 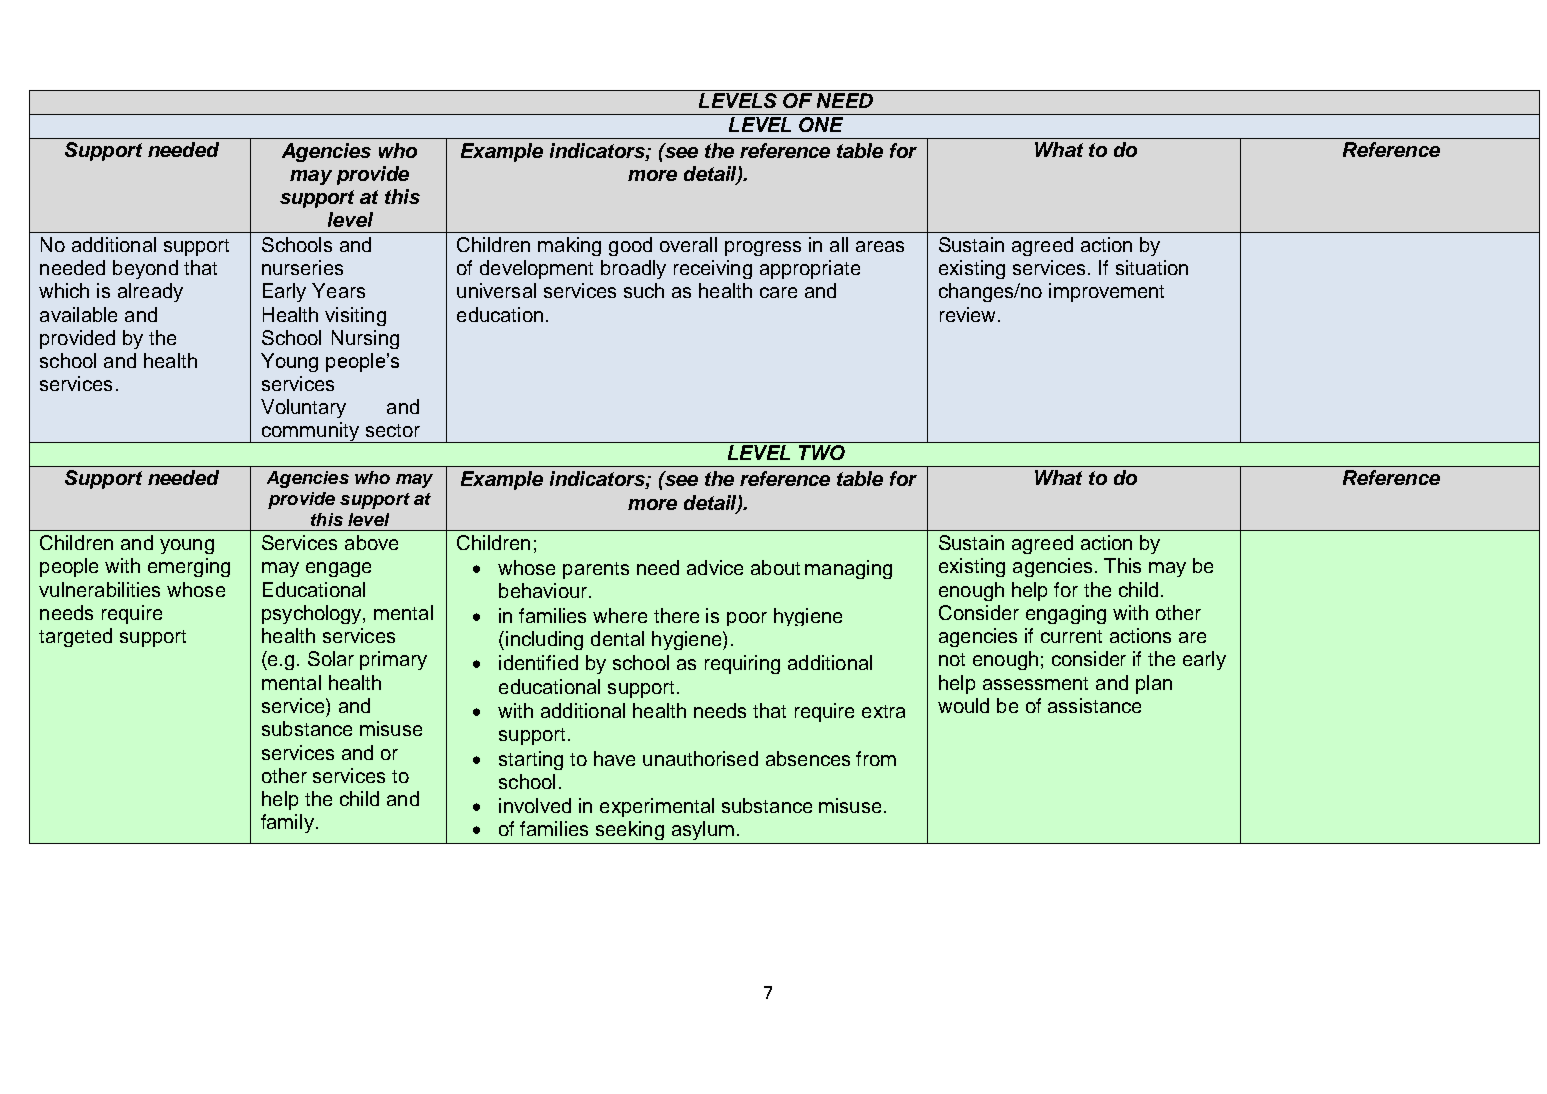 I want to click on beyond, so click(x=145, y=269).
